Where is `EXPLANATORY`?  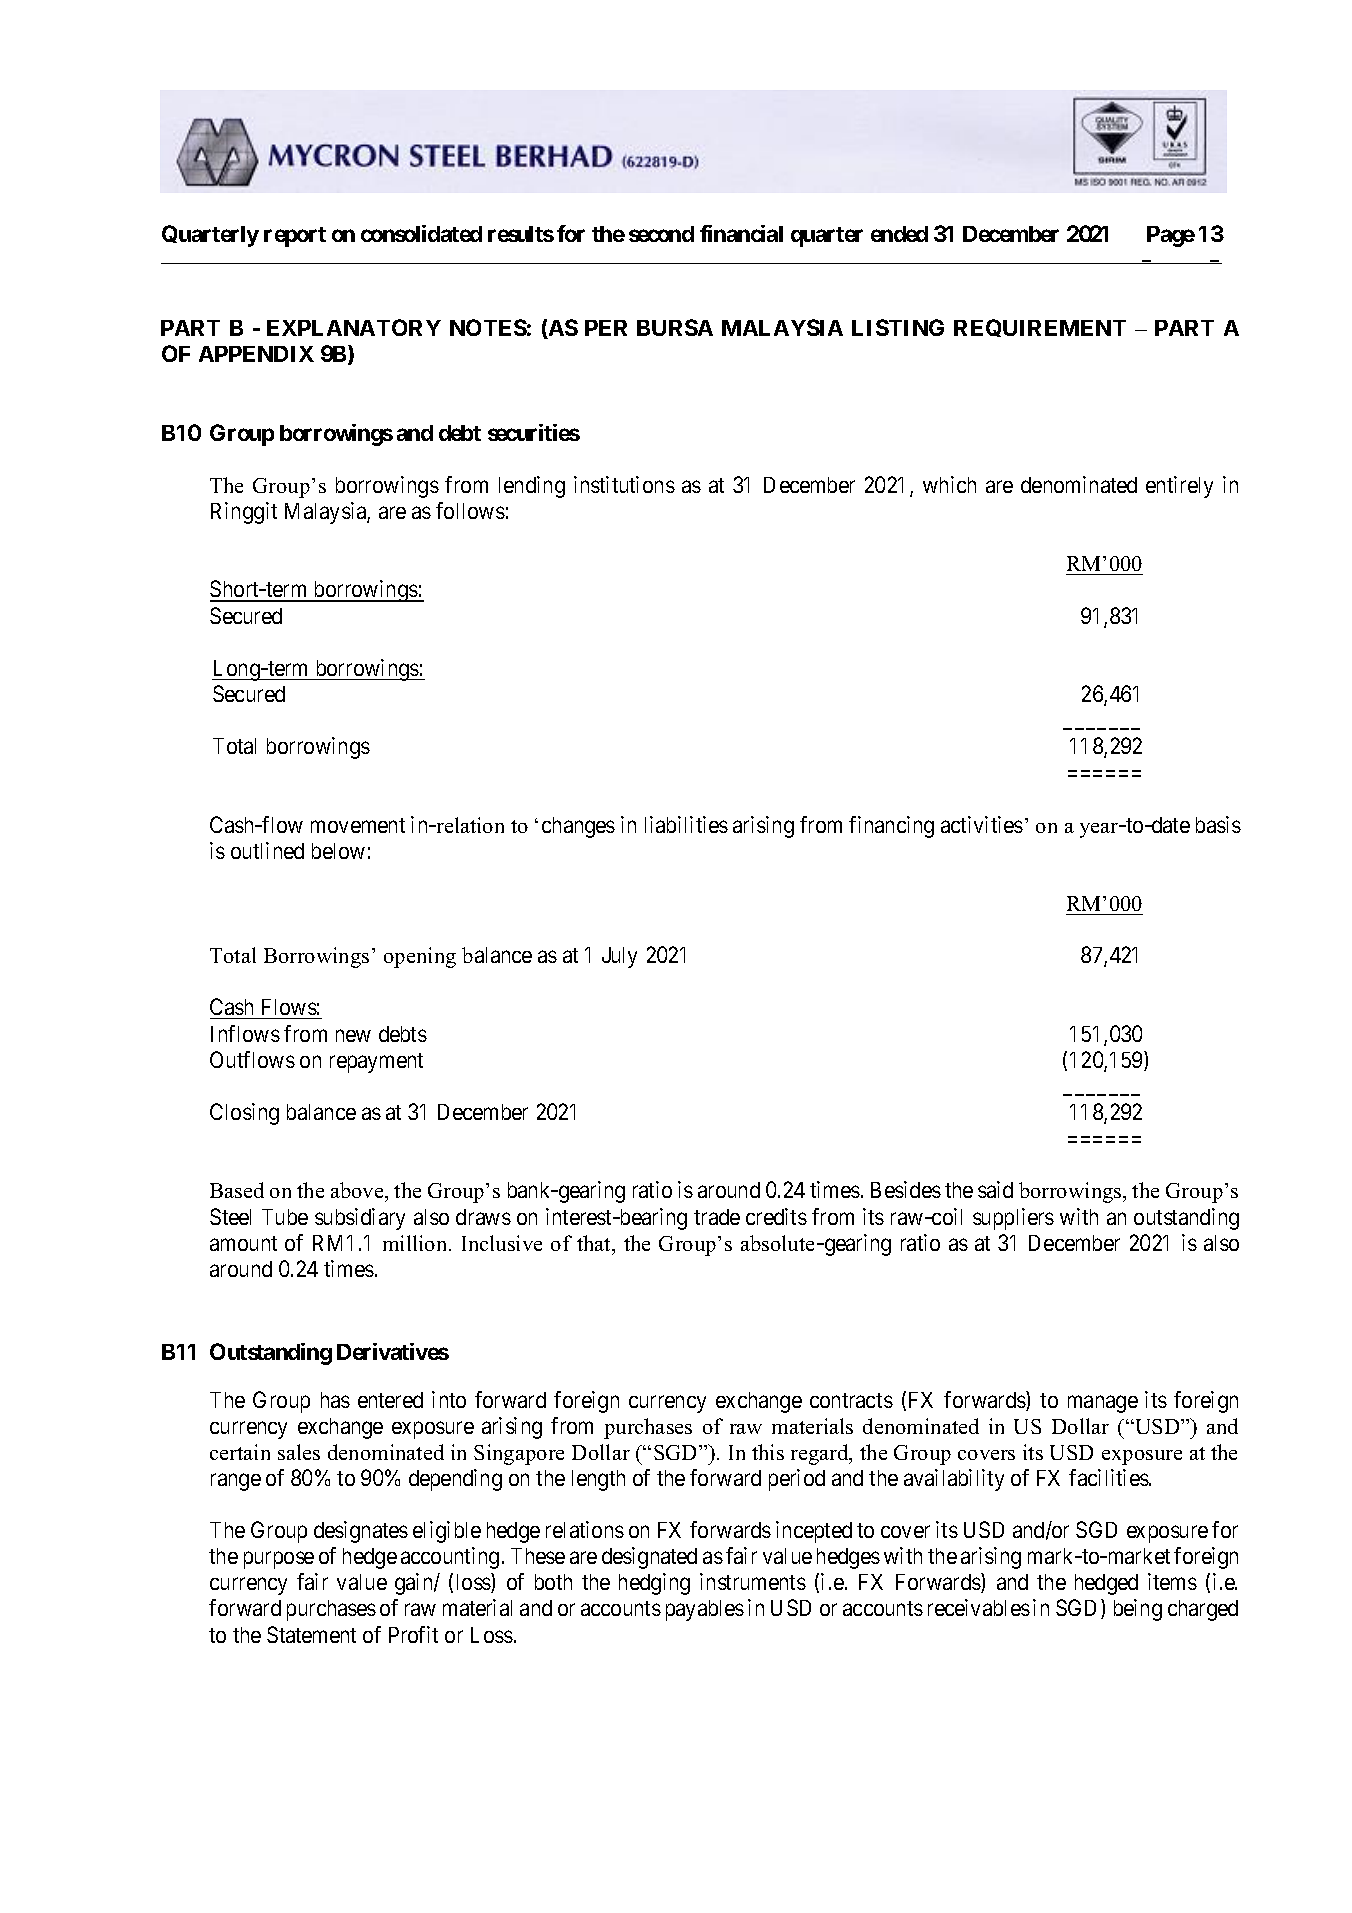 EXPLANATORY is located at coordinates (354, 327).
